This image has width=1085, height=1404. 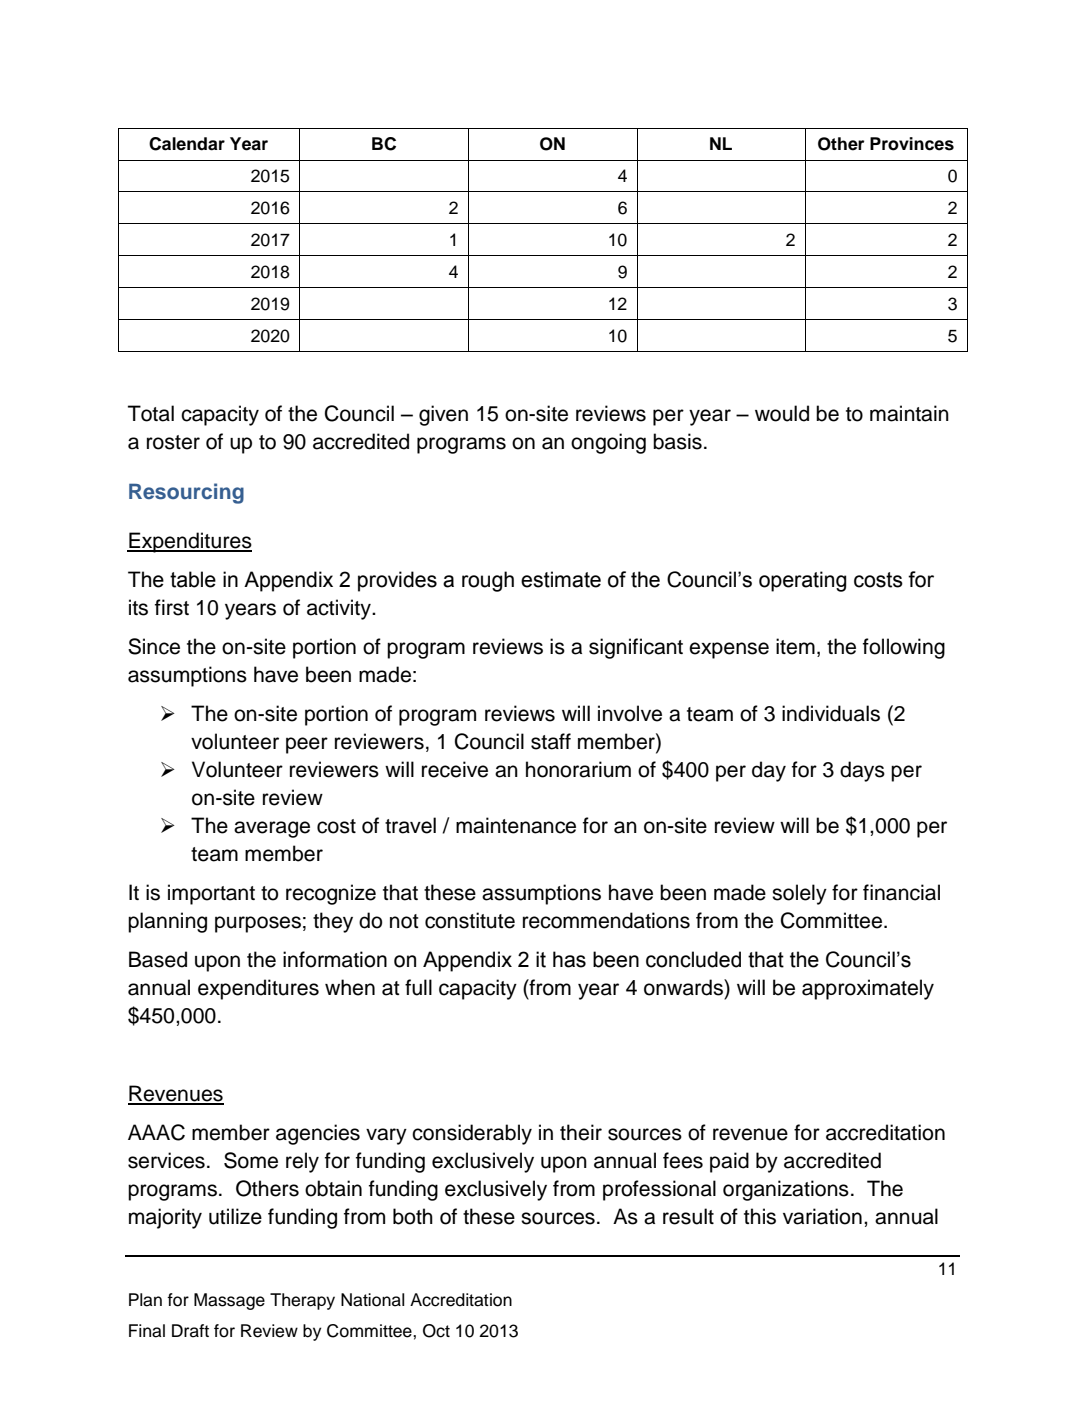 I want to click on individuals, so click(x=831, y=713).
